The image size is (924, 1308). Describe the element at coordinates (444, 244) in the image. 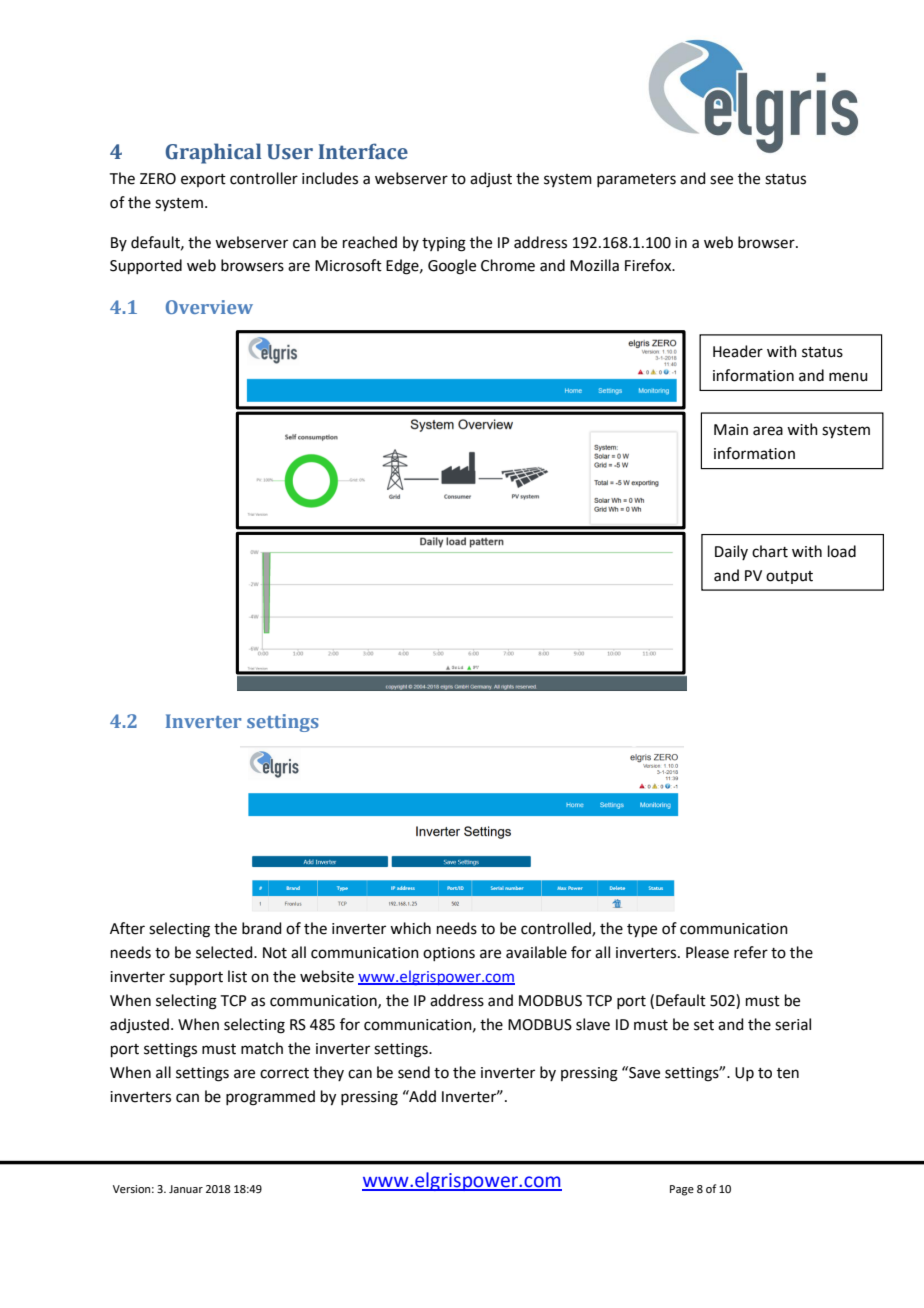

I see `typing` at that location.
